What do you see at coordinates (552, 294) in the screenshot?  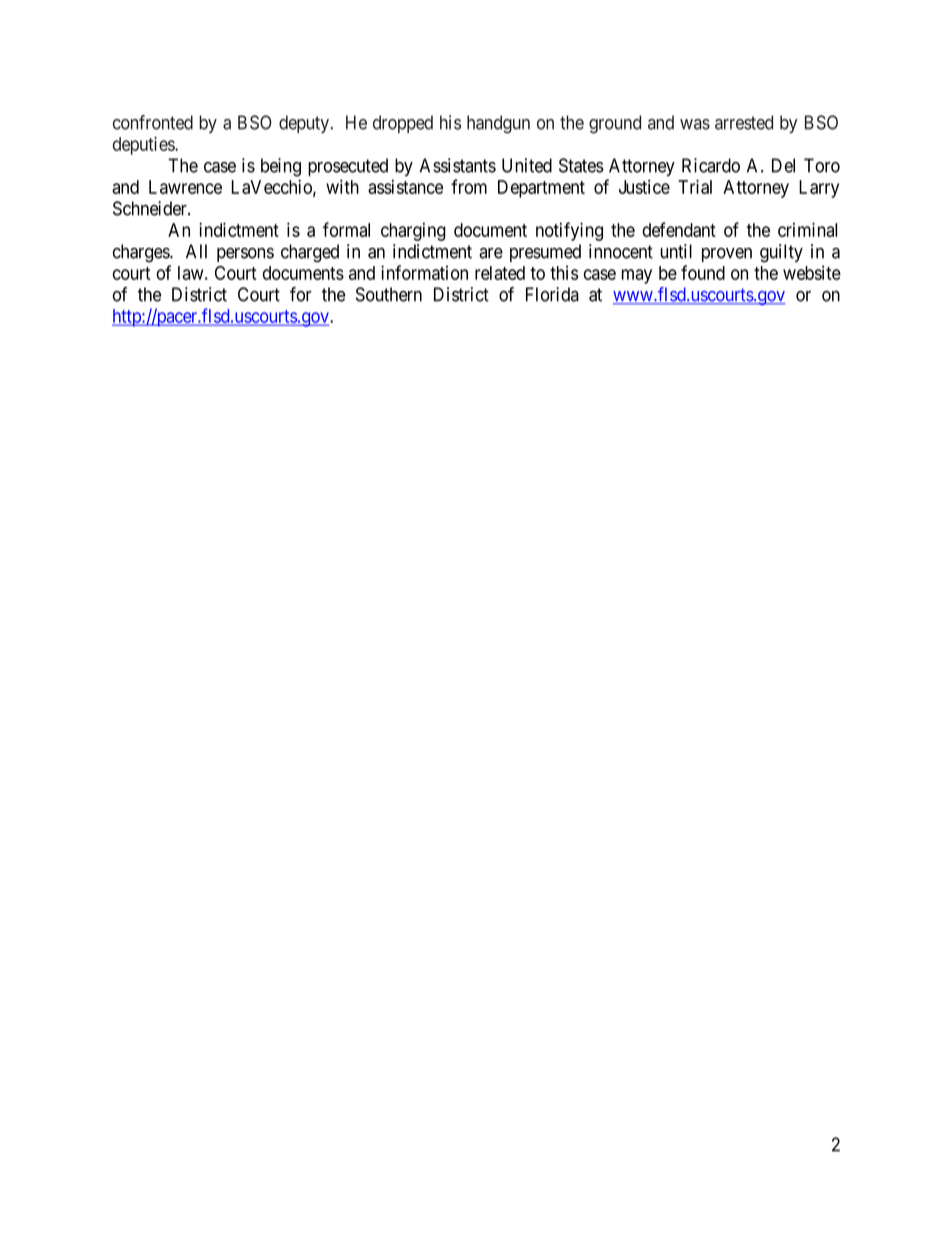 I see `Florida` at bounding box center [552, 294].
